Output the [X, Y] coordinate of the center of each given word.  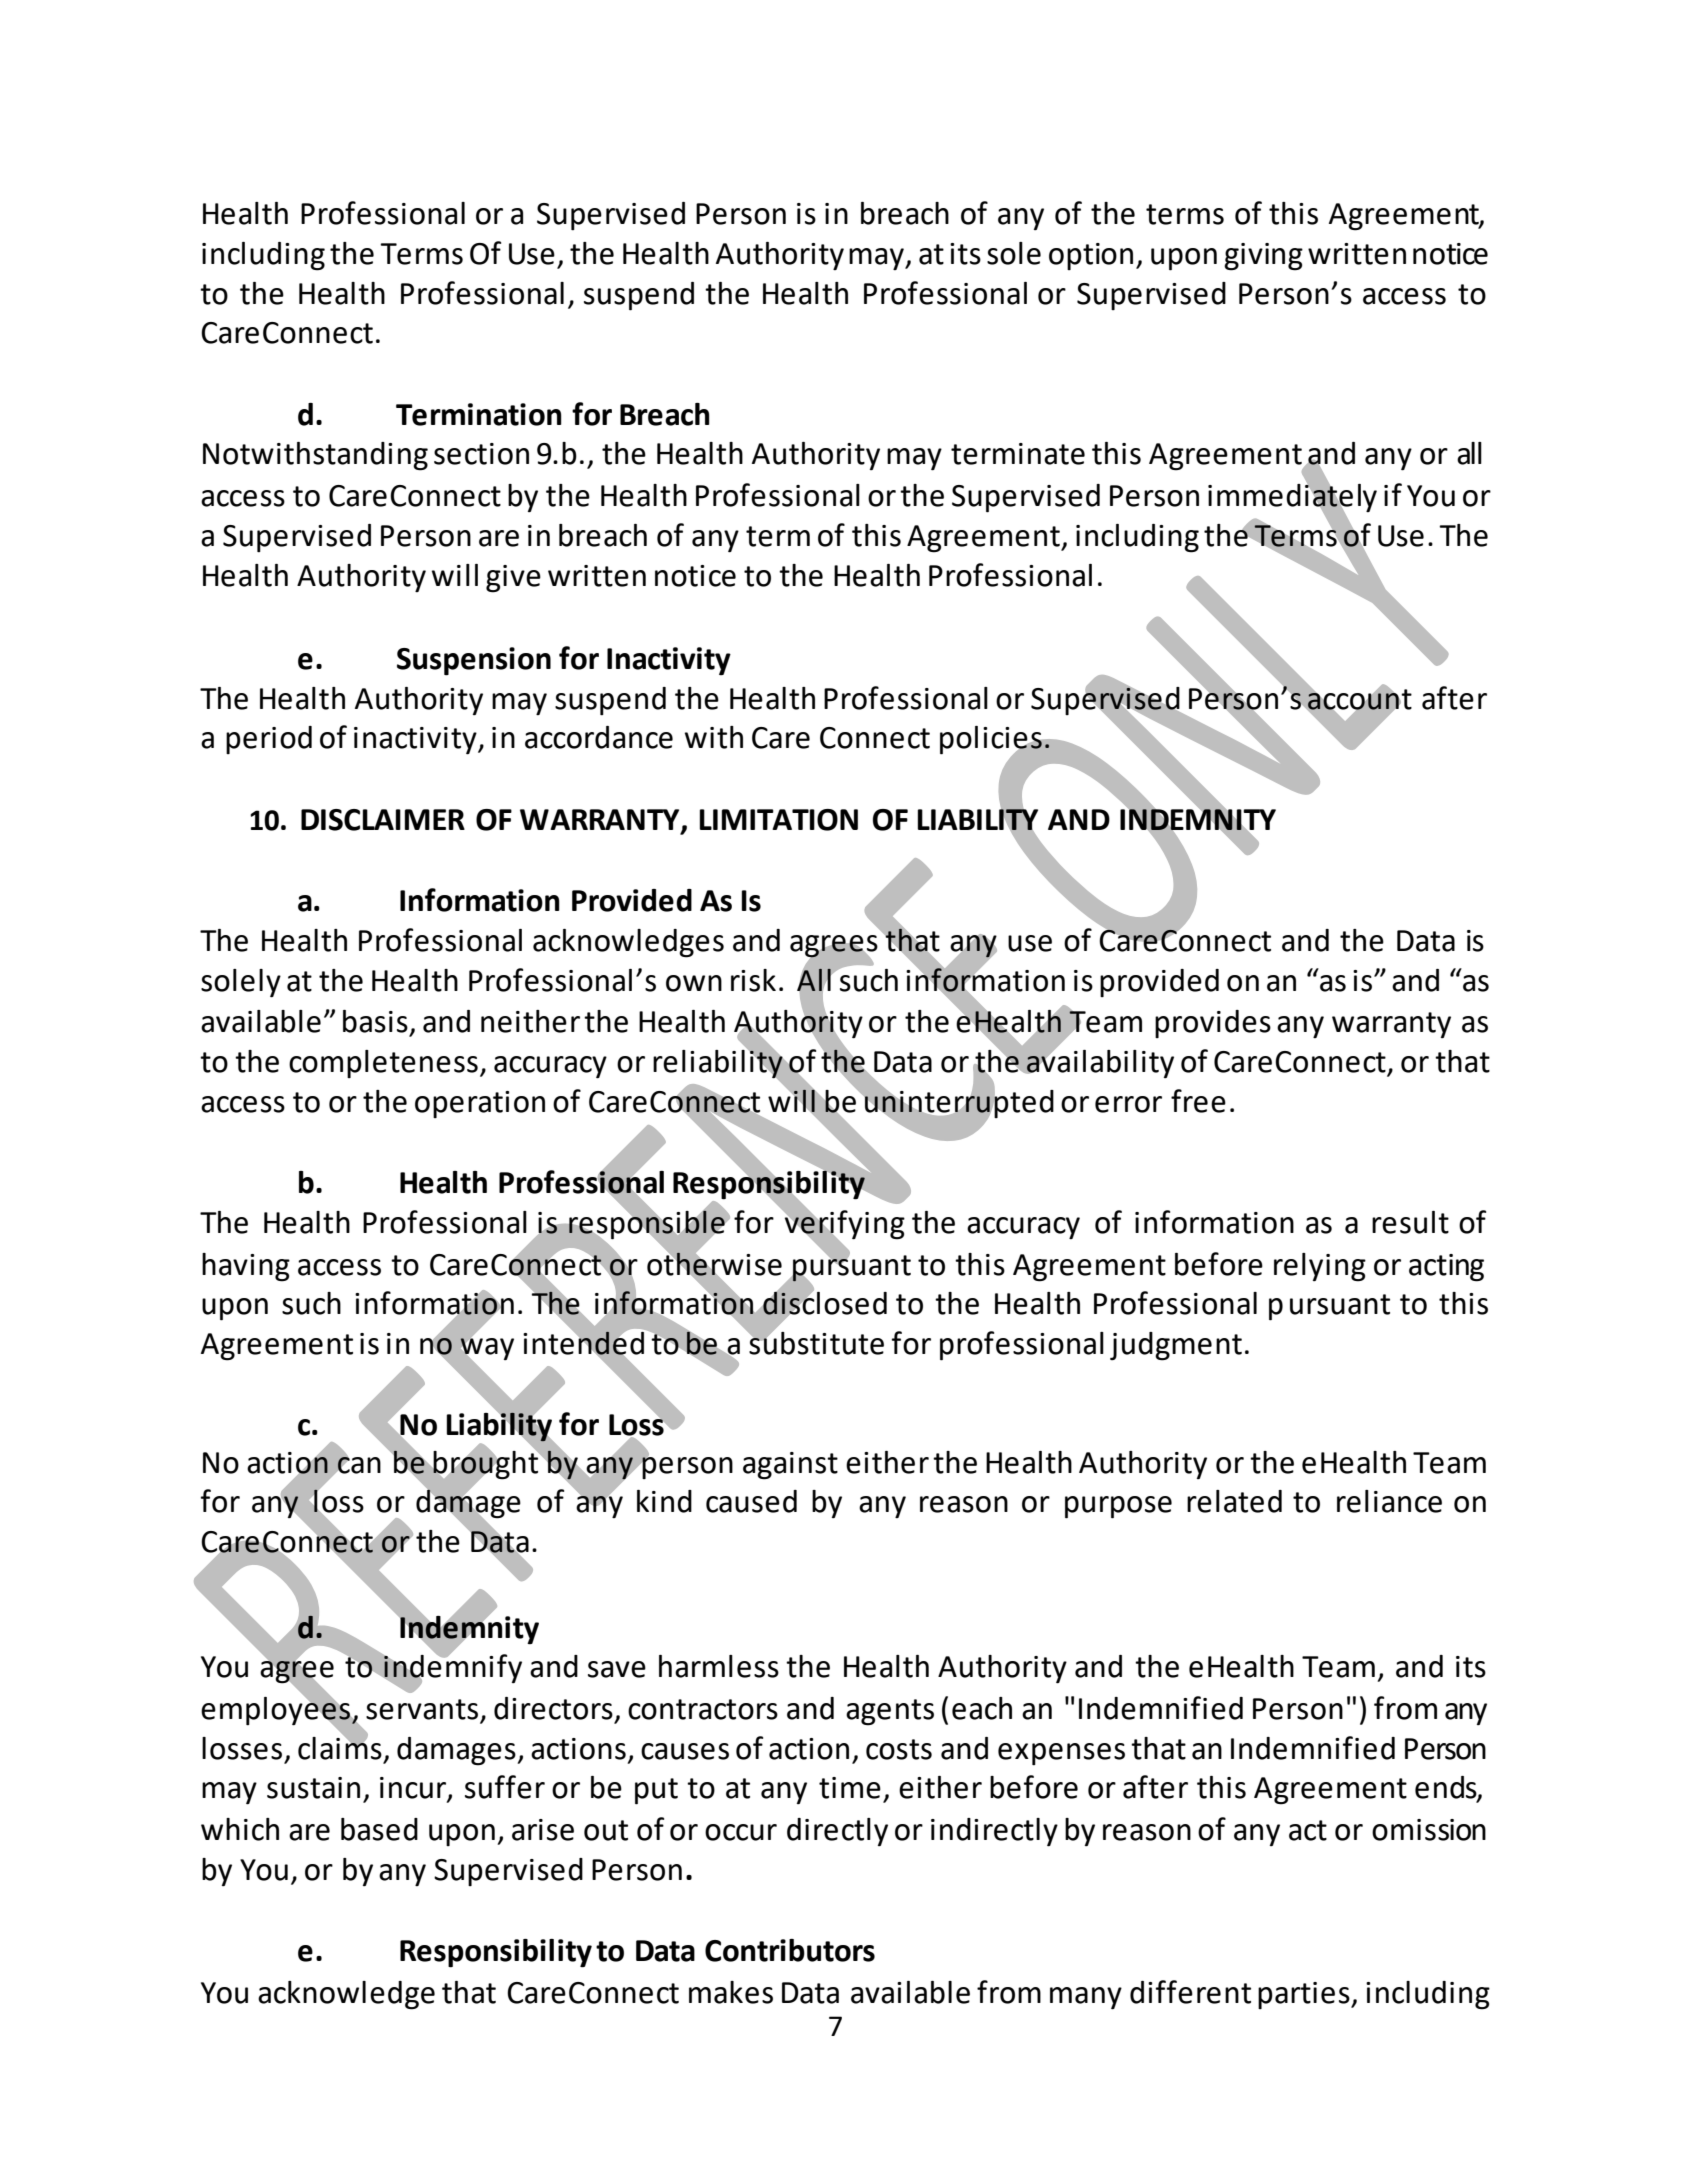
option [1091, 256]
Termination [479, 414]
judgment [1176, 1346]
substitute [815, 1342]
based [379, 1829]
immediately [1292, 498]
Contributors [790, 1950]
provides [1213, 1024]
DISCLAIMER [383, 820]
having [246, 1267]
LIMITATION [778, 820]
